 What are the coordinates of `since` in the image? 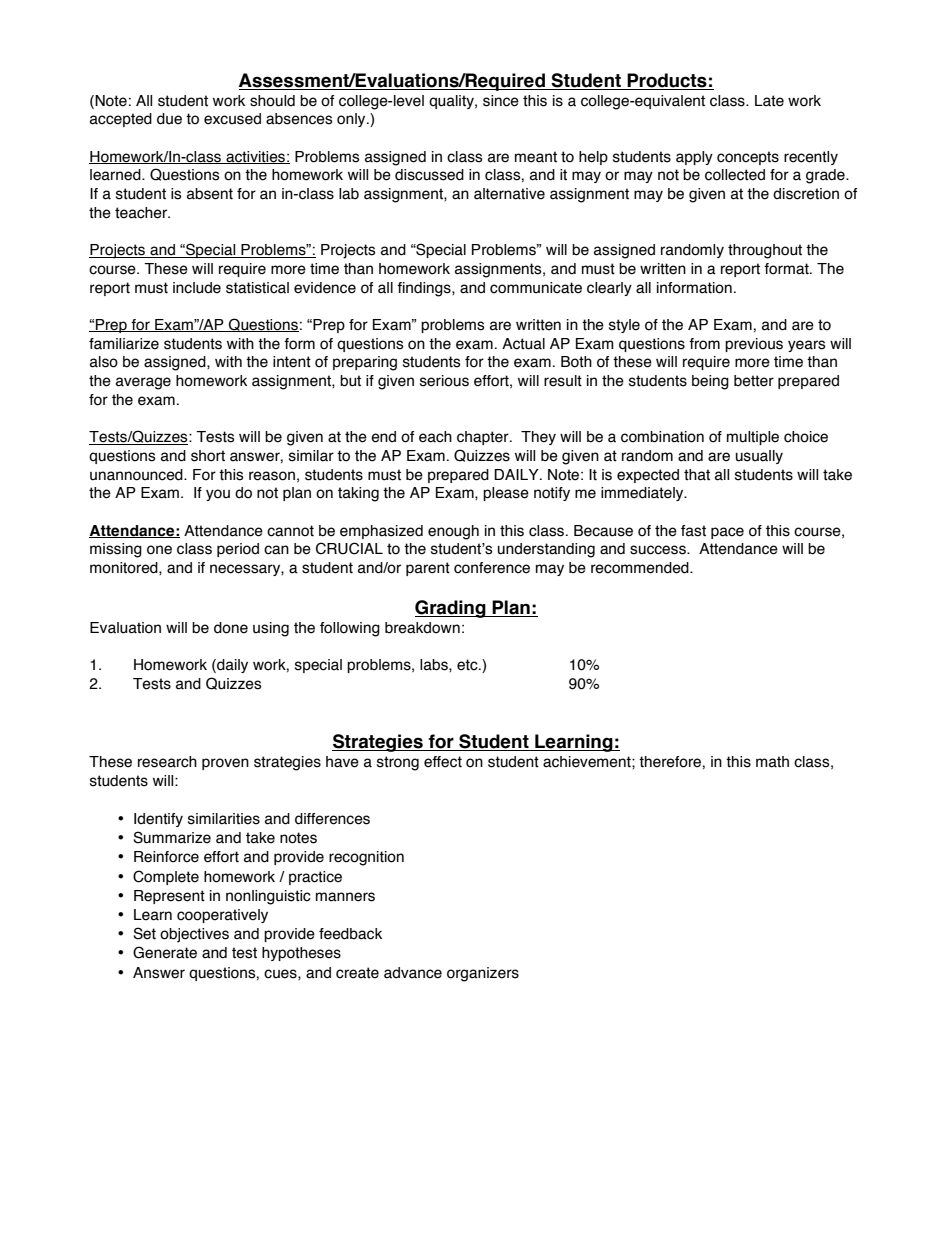 It's located at (501, 101).
